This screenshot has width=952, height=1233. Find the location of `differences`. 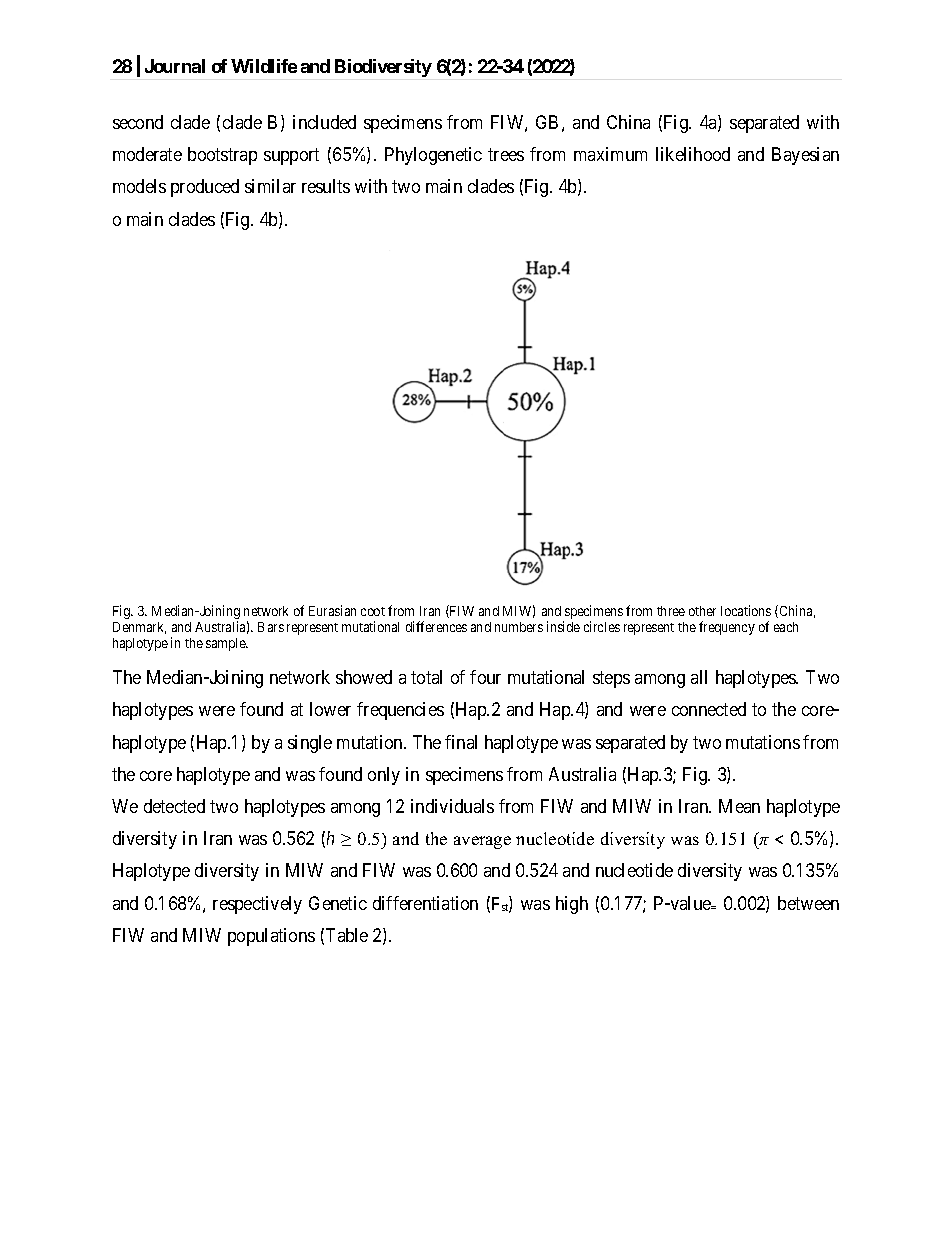

differences is located at coordinates (436, 626).
